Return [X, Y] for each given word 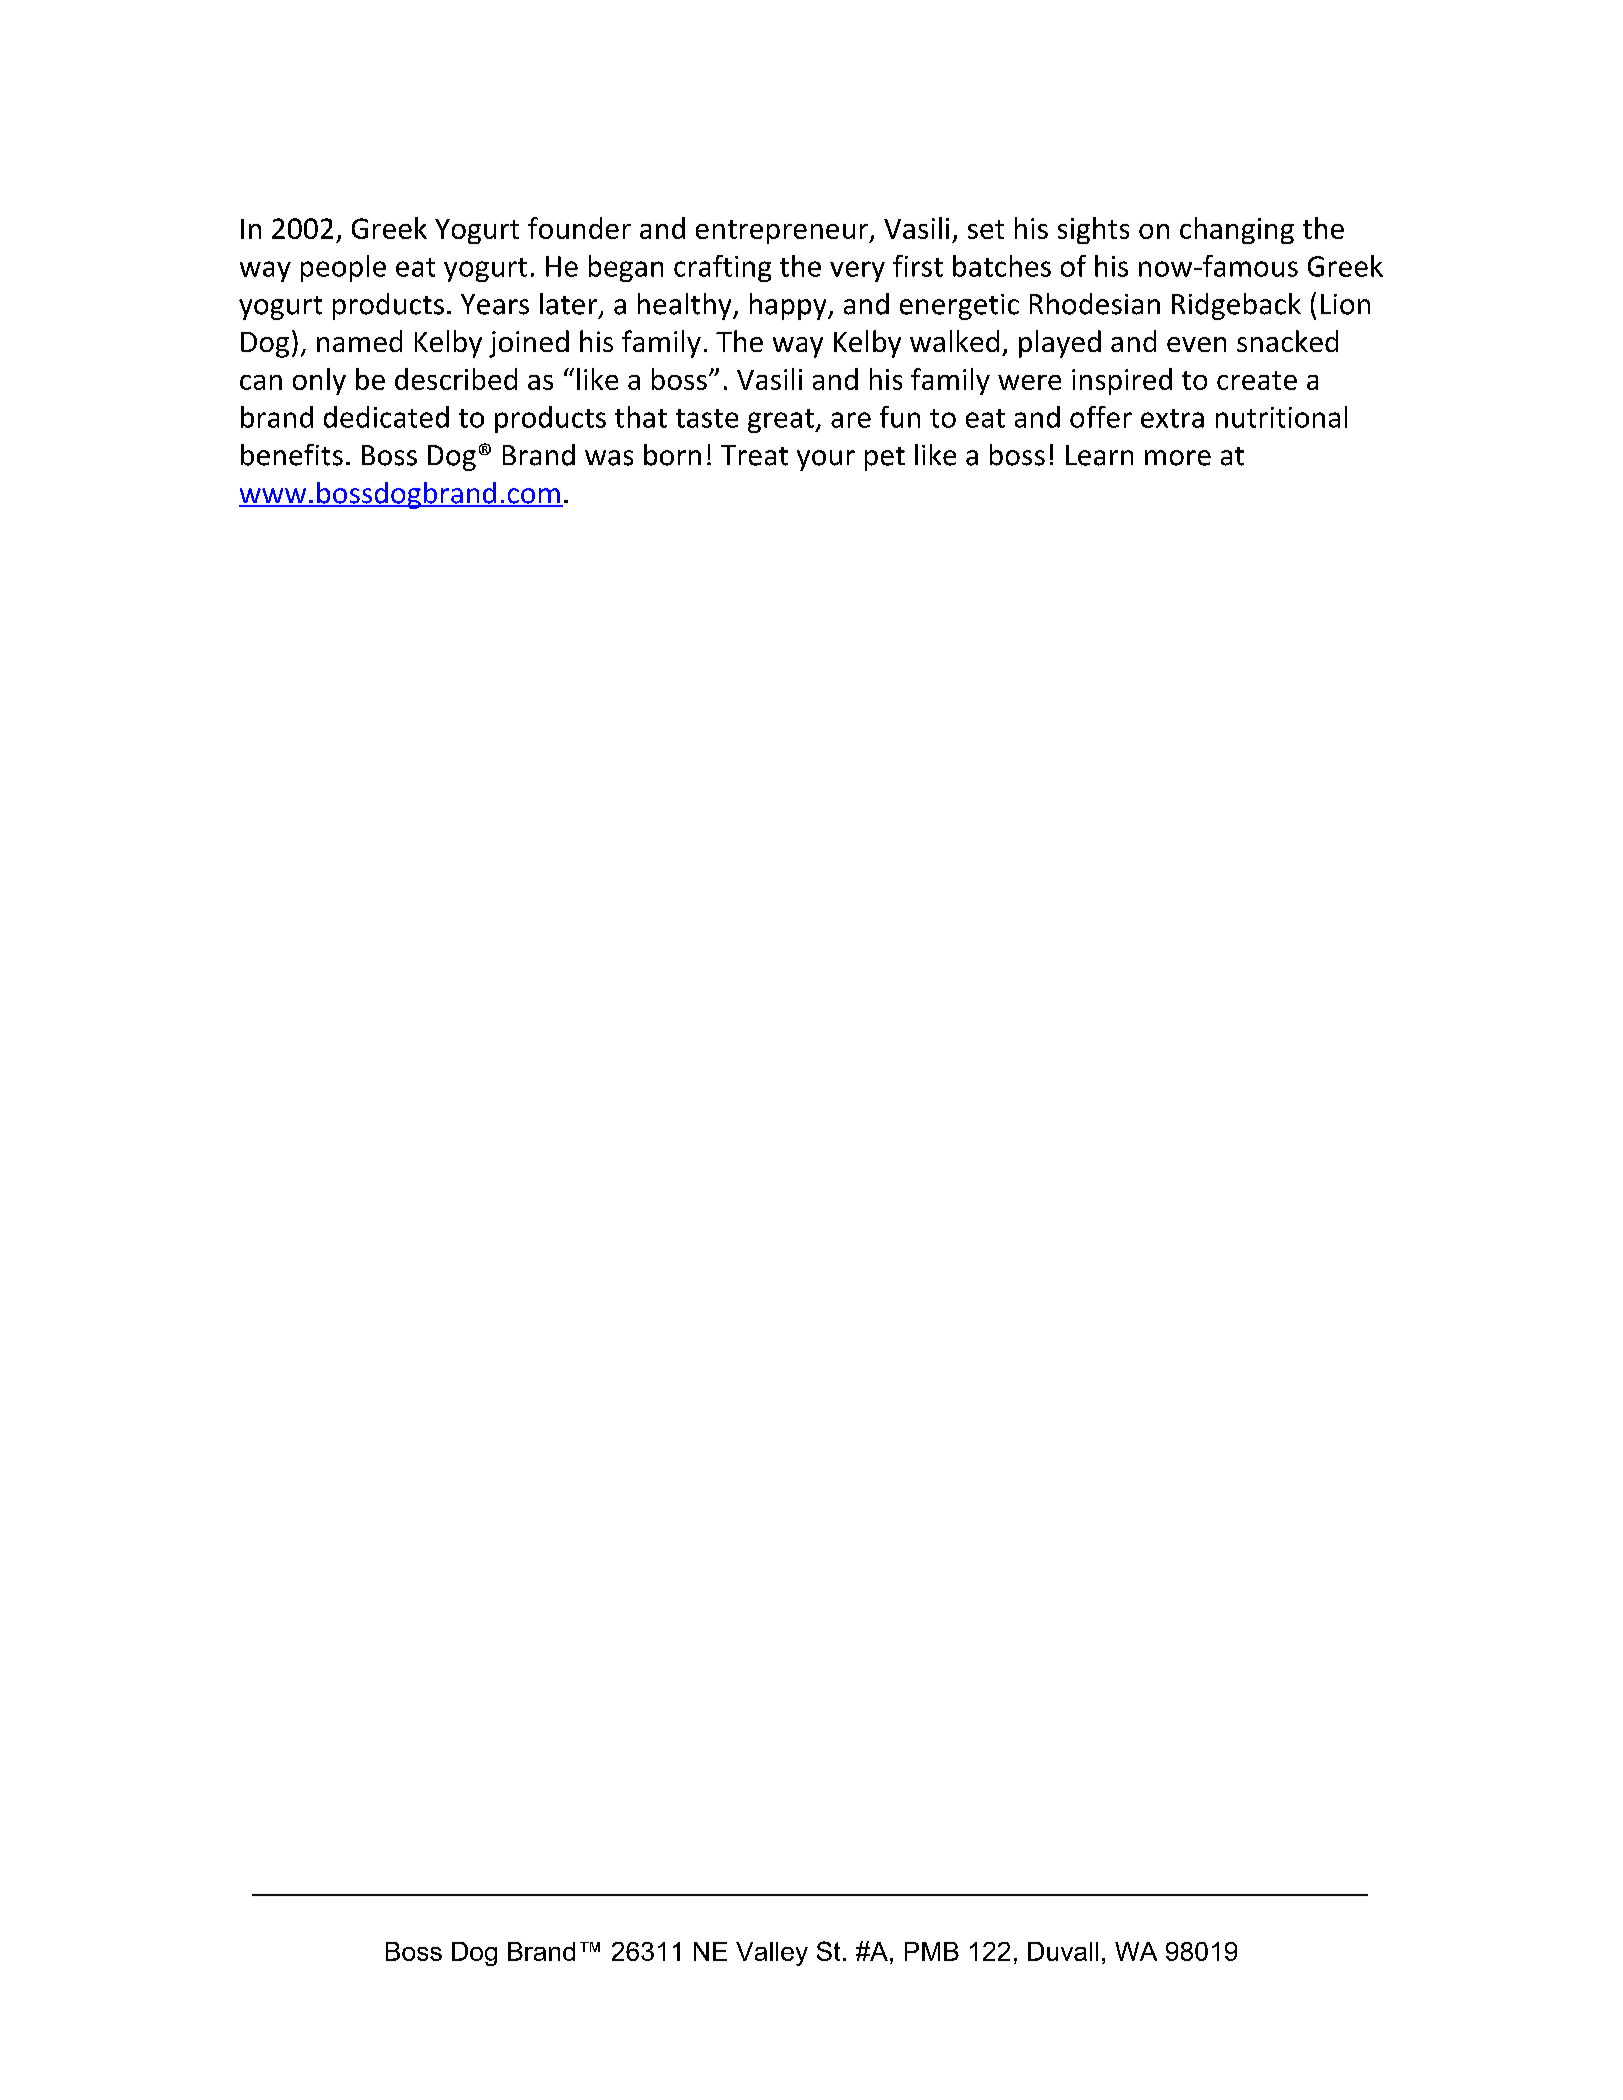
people [343, 268]
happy [789, 306]
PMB [932, 1951]
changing [1237, 230]
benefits [292, 455]
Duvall [1063, 1951]
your [826, 460]
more [1178, 458]
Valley [772, 1954]
